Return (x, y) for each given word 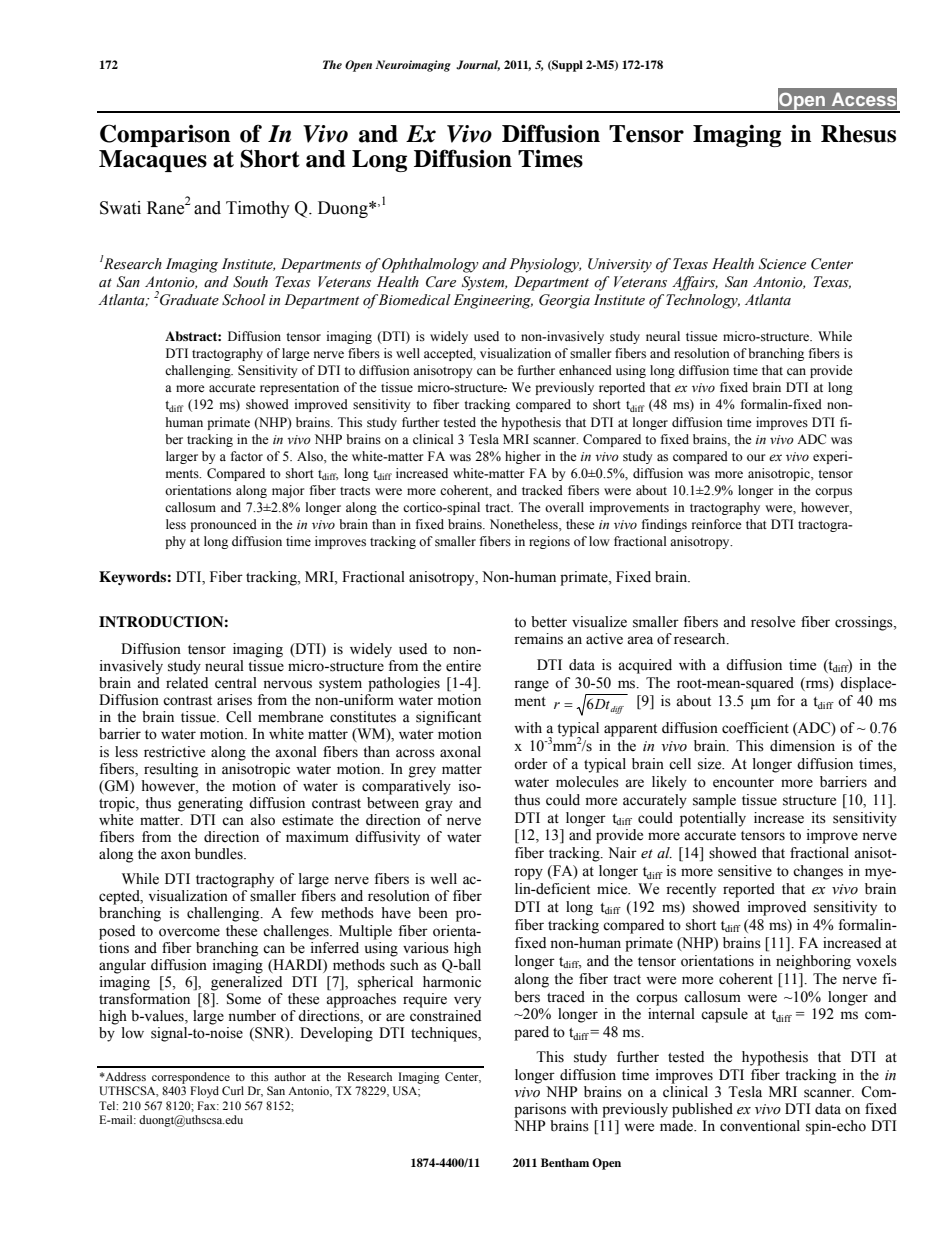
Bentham (565, 1162)
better (549, 622)
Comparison (165, 135)
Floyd (204, 1092)
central (236, 683)
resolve (773, 622)
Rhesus (858, 134)
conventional (760, 1126)
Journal (478, 65)
